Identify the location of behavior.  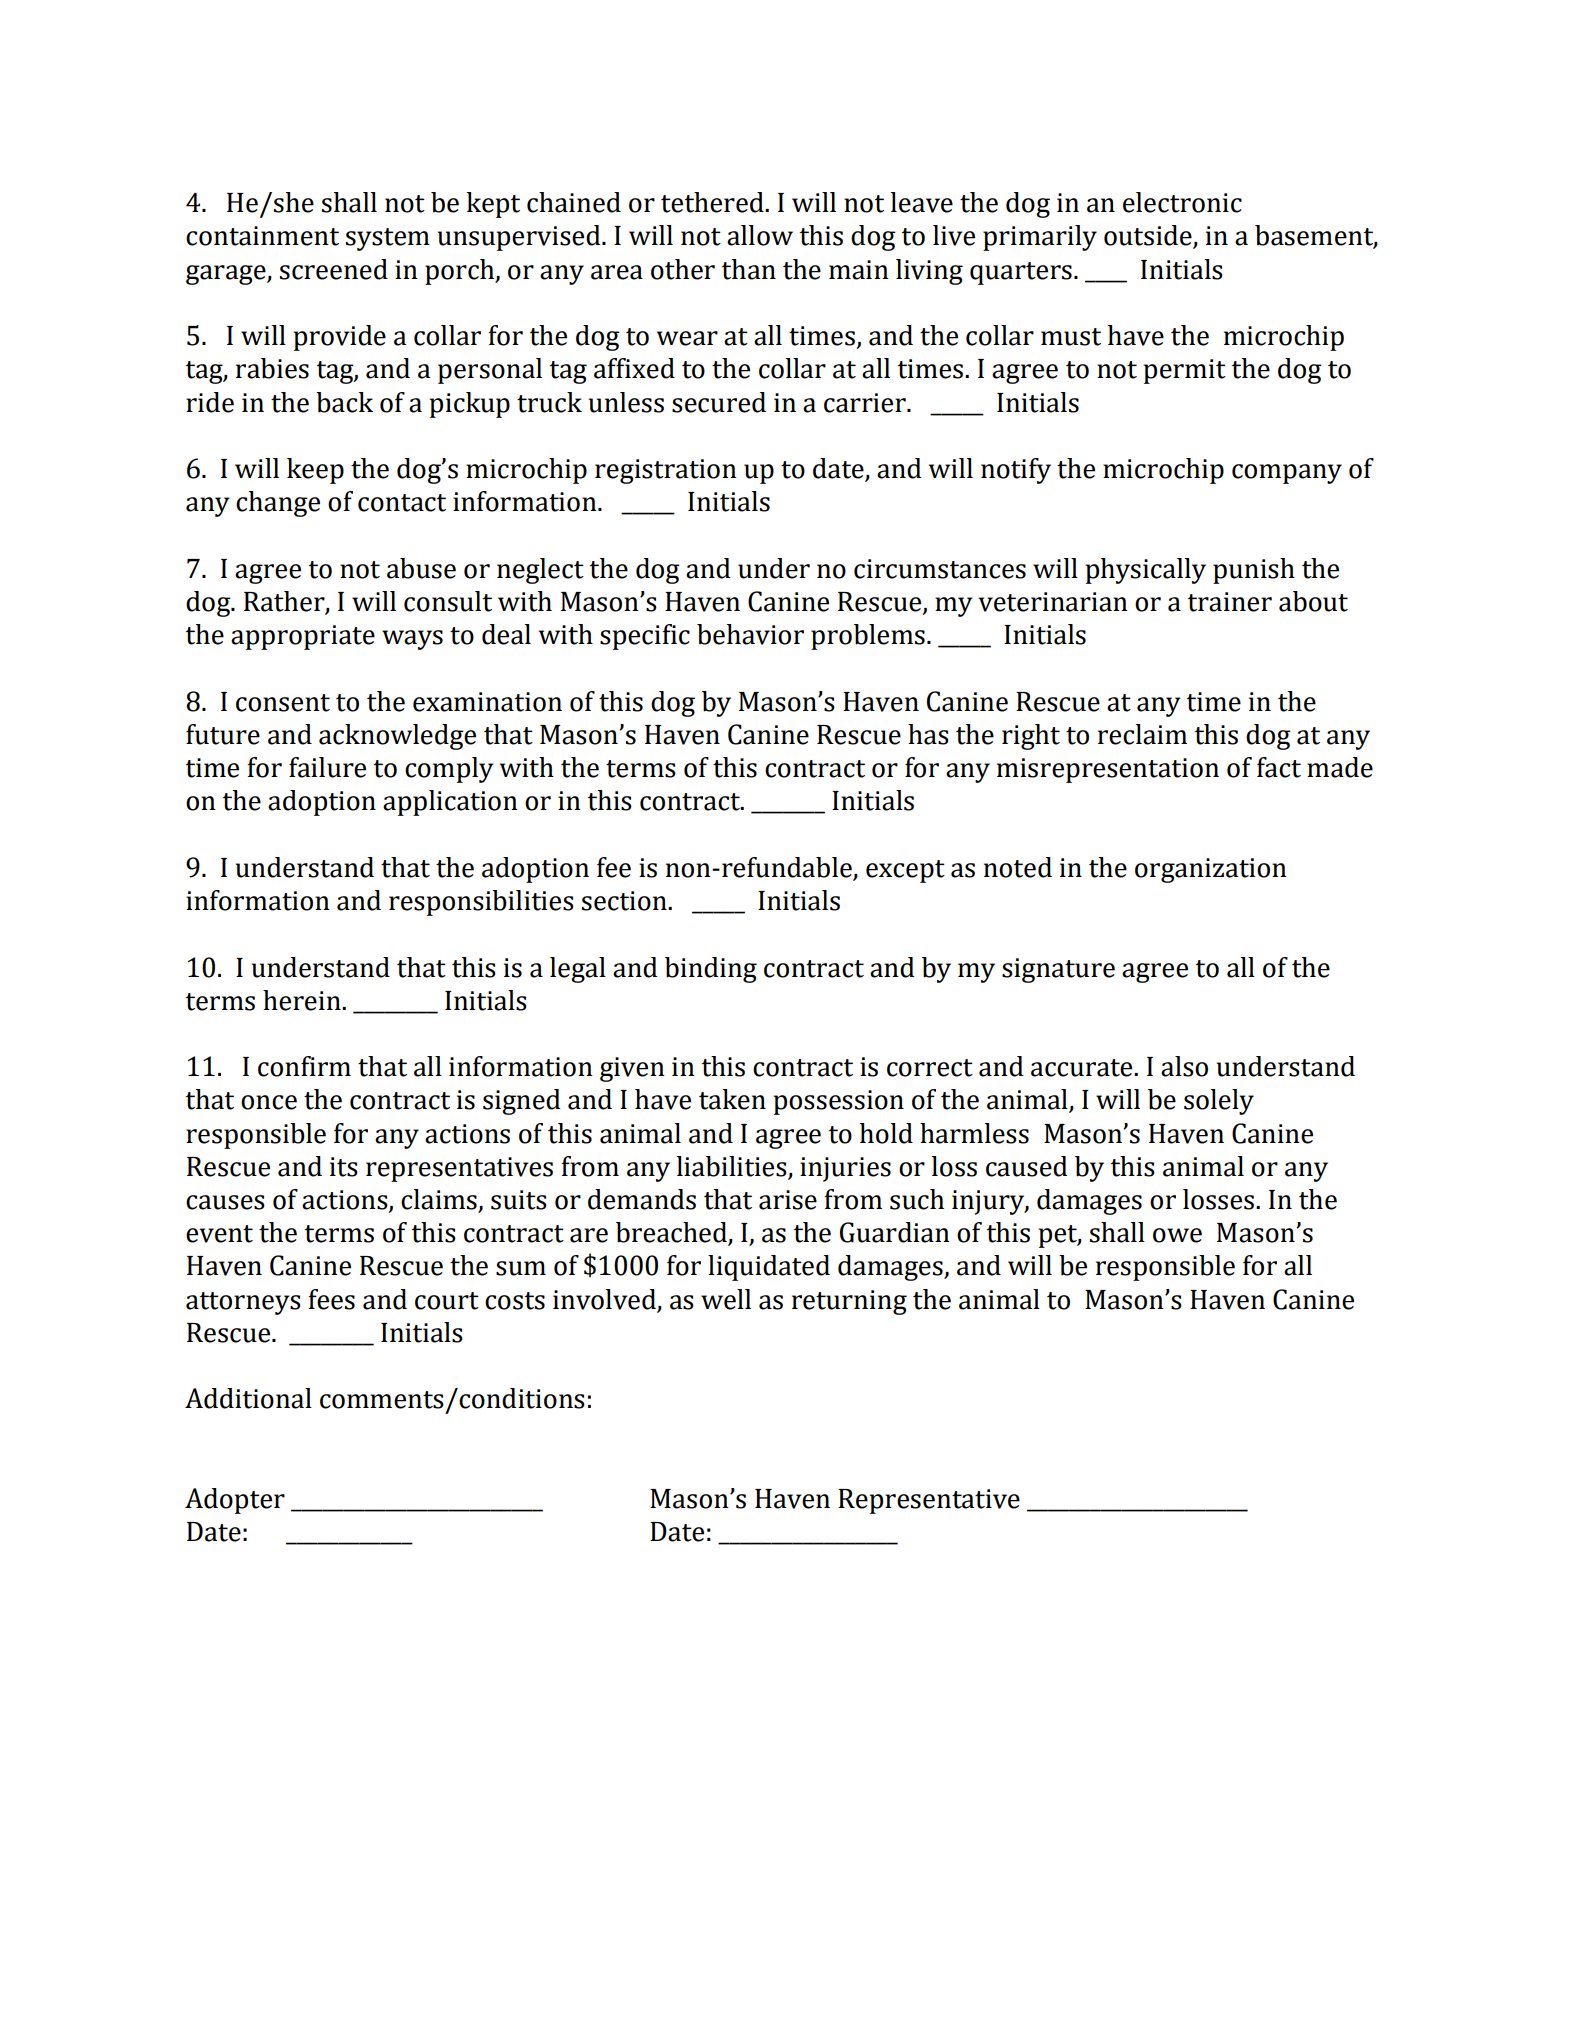
(750, 634).
